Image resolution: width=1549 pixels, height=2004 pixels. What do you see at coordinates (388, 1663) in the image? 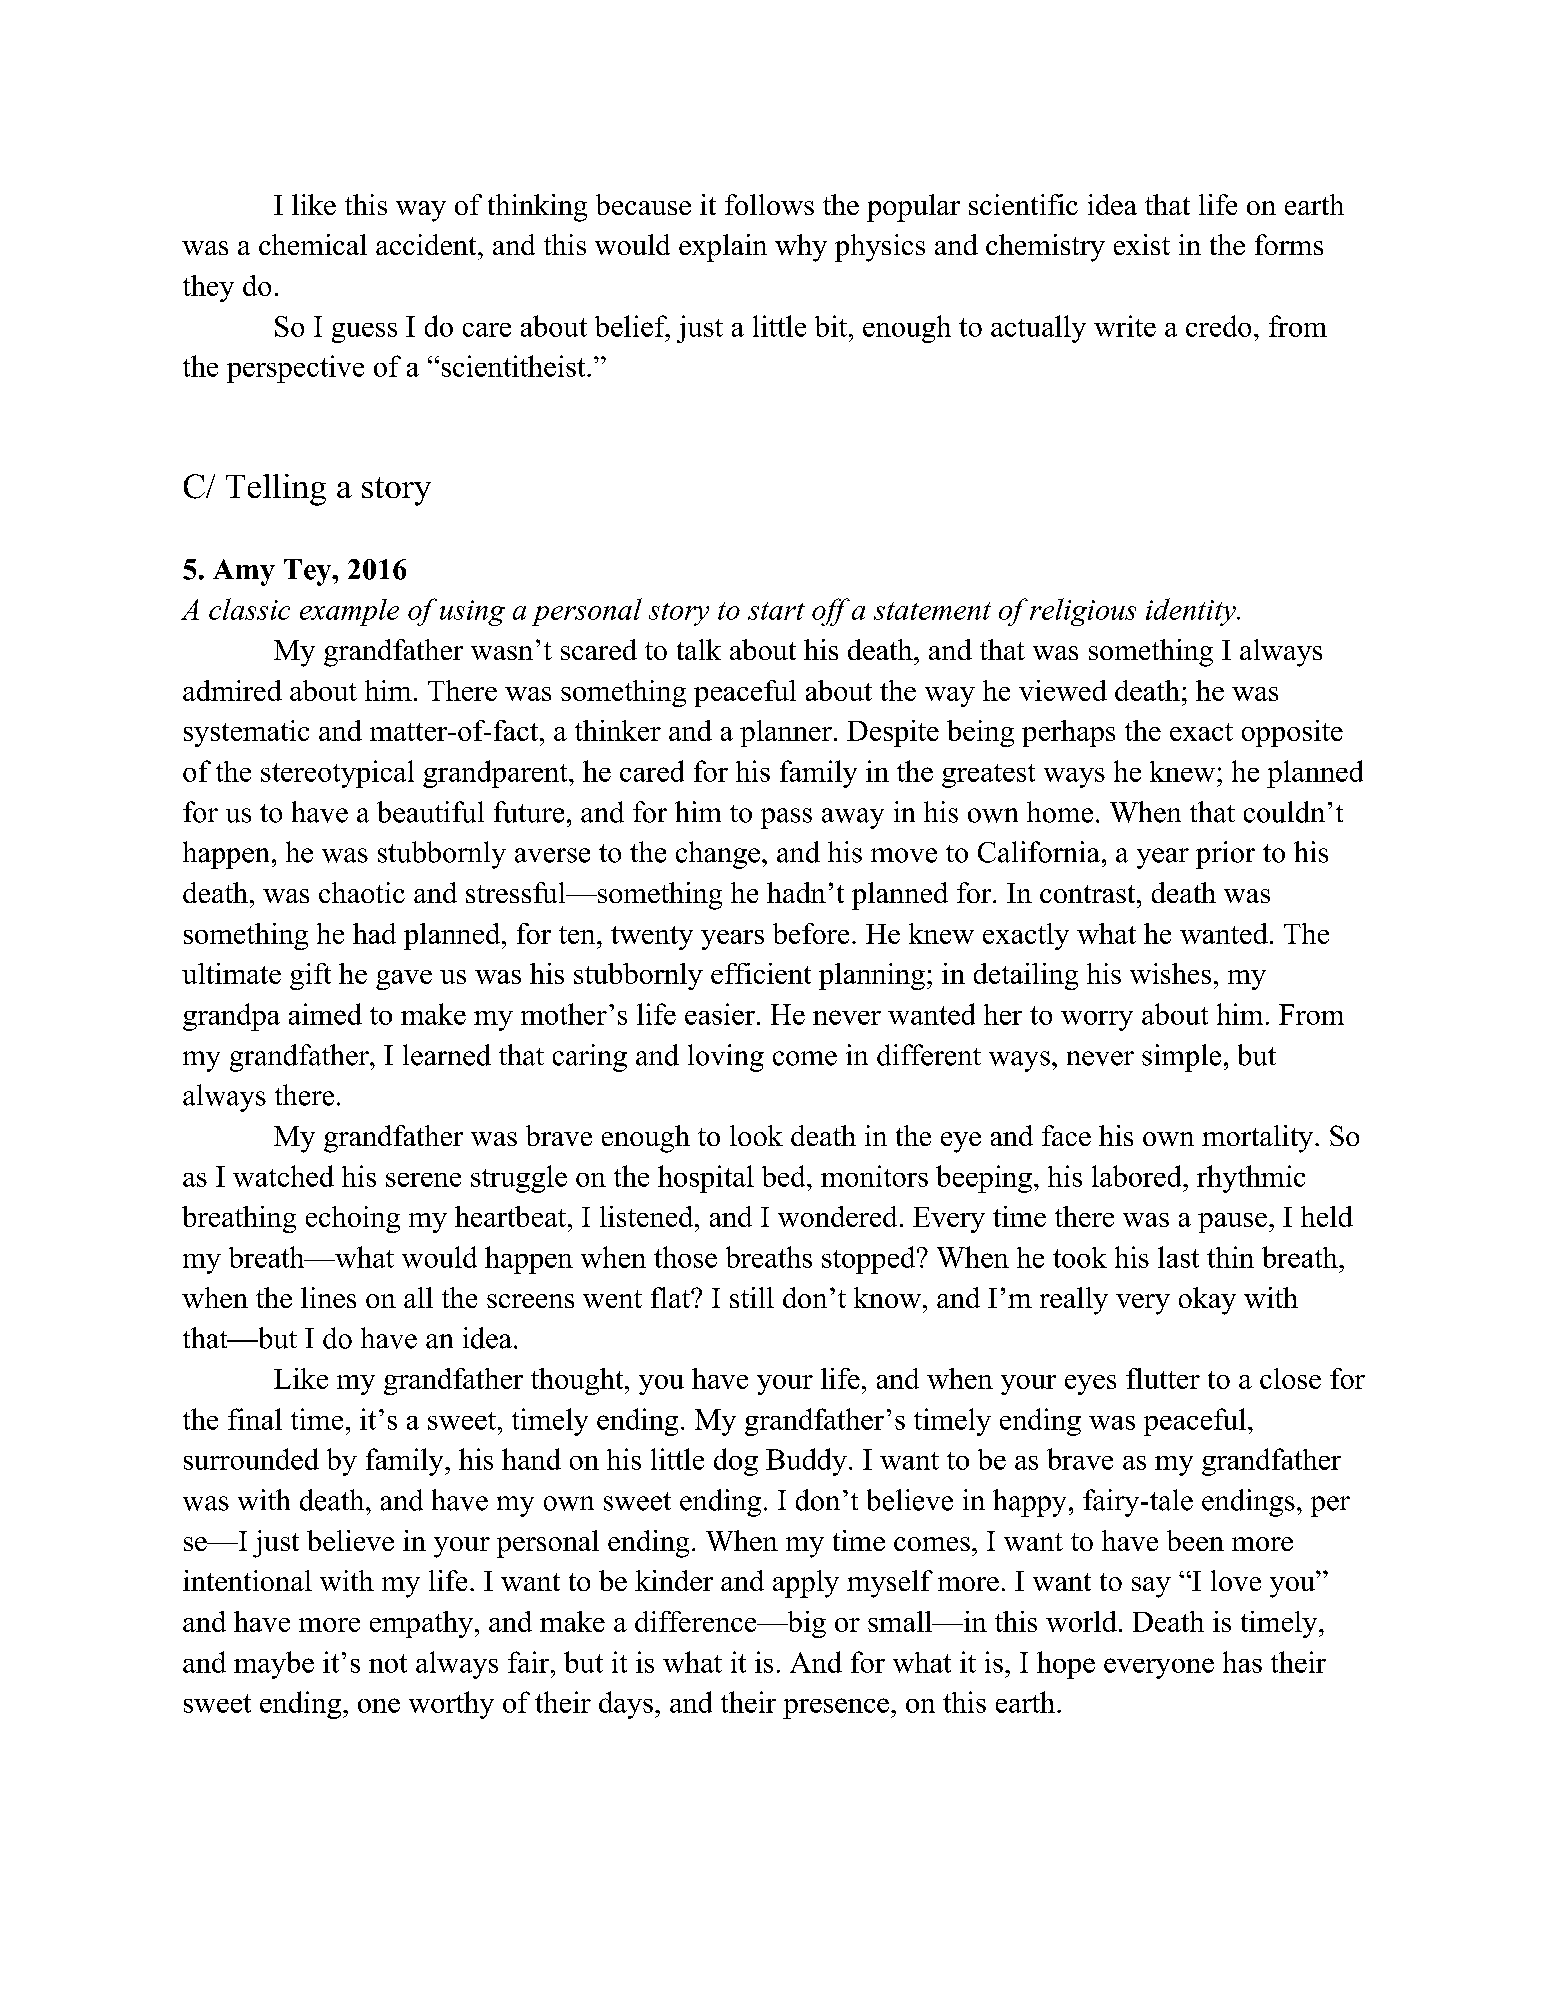
I see `not` at bounding box center [388, 1663].
